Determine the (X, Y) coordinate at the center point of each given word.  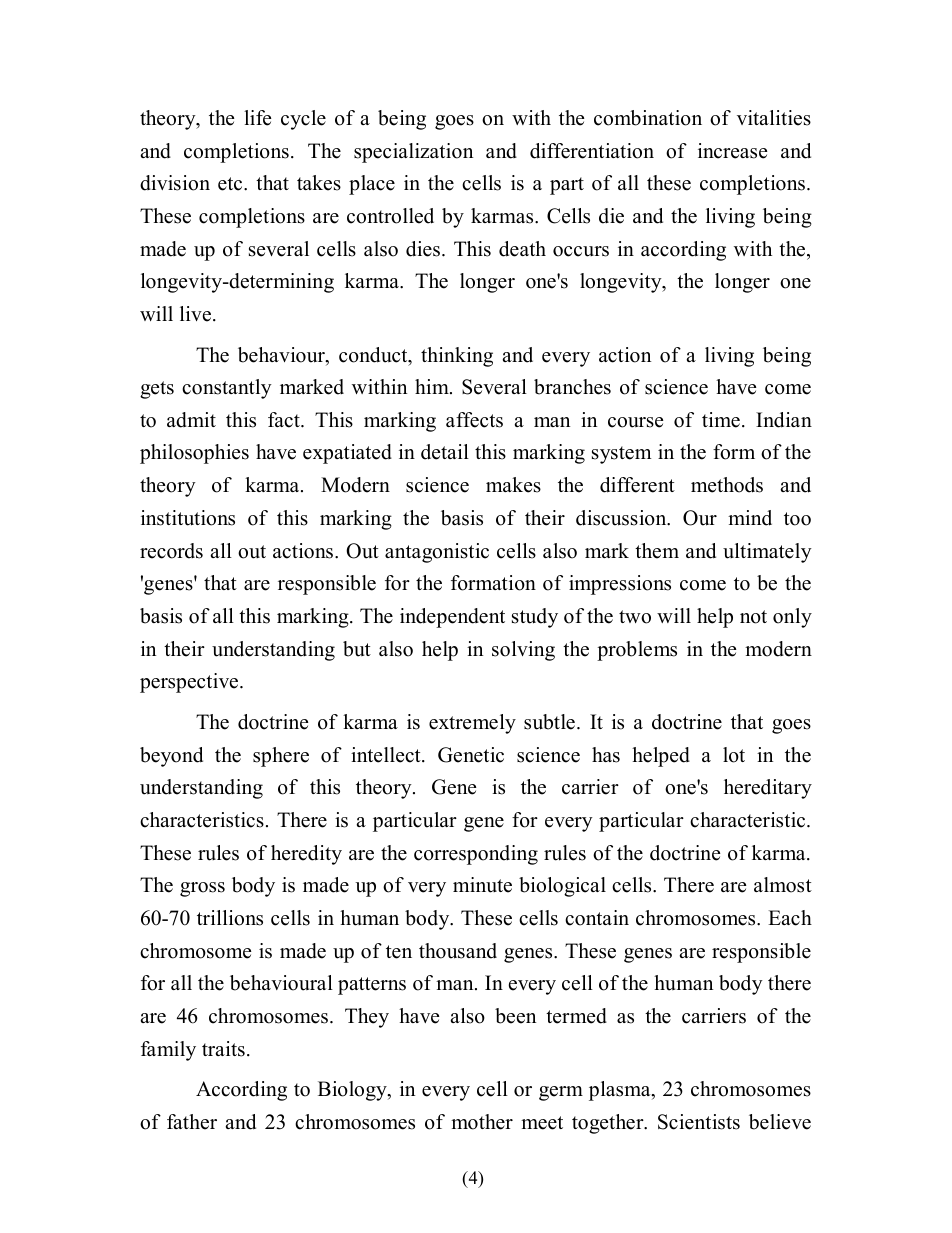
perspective (190, 683)
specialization (413, 153)
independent (452, 618)
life (257, 118)
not (753, 617)
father (192, 1122)
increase (732, 151)
